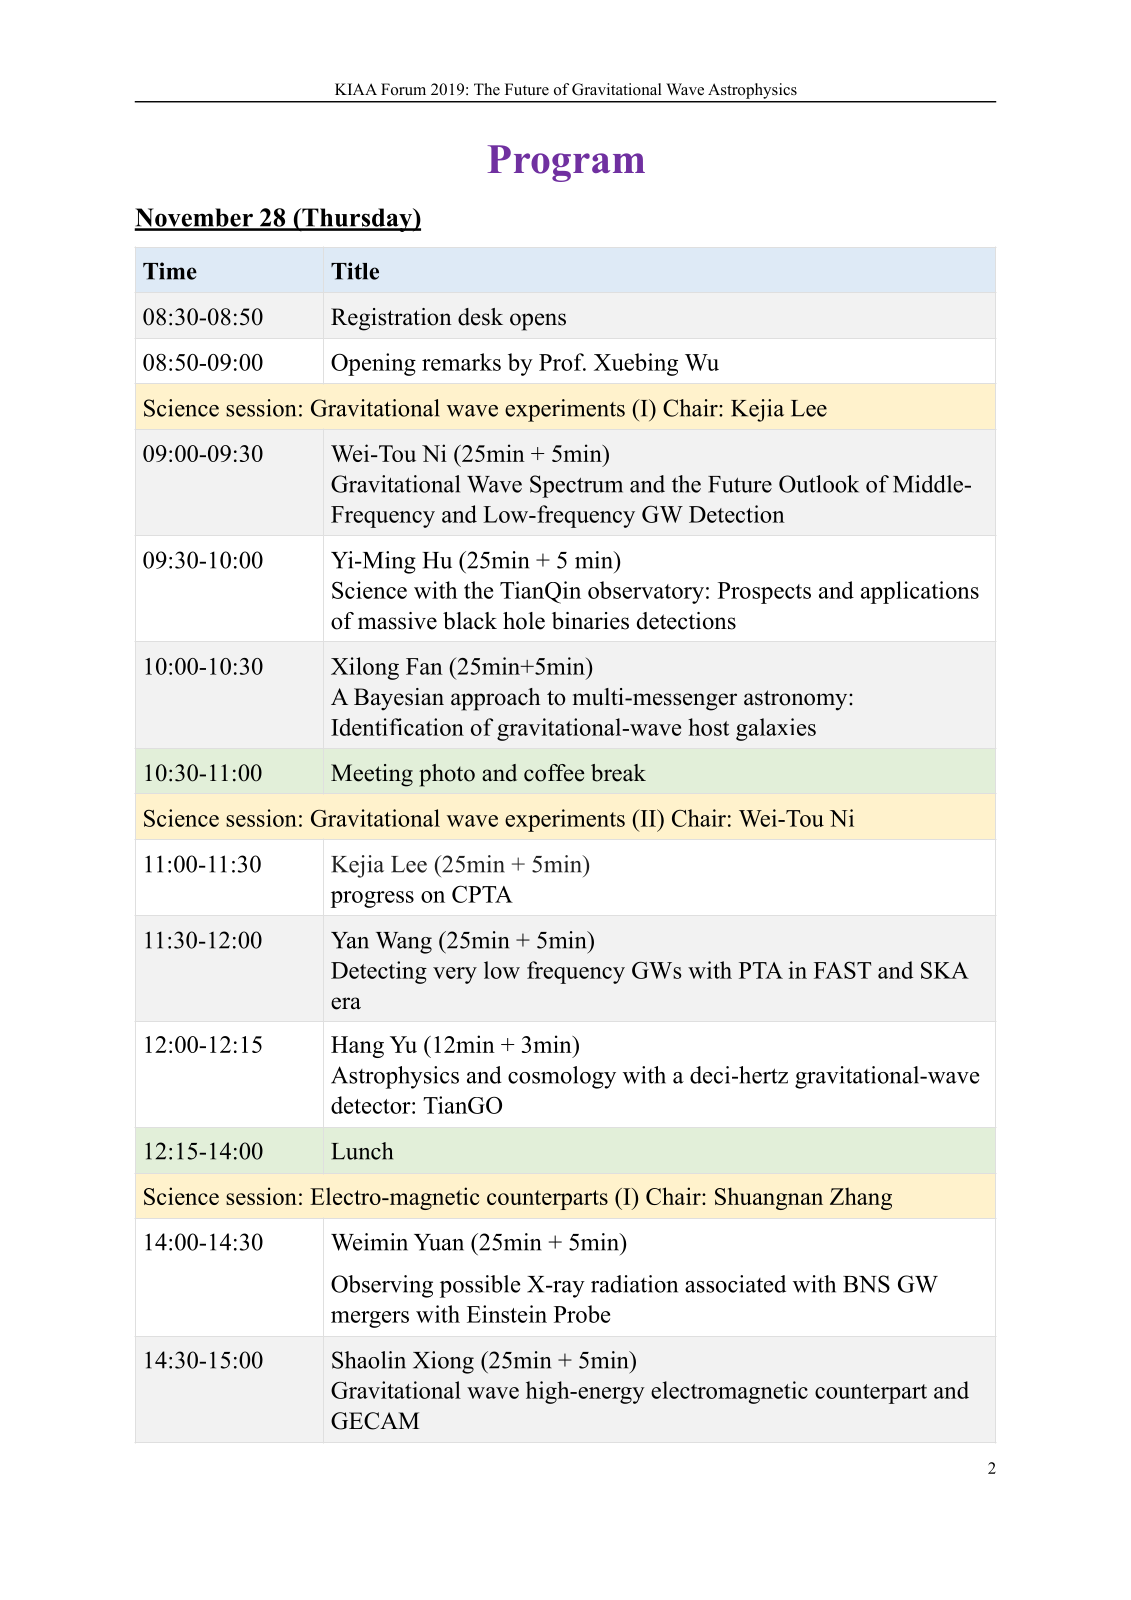 This screenshot has height=1600, width=1131. I want to click on KIAA, so click(356, 89).
